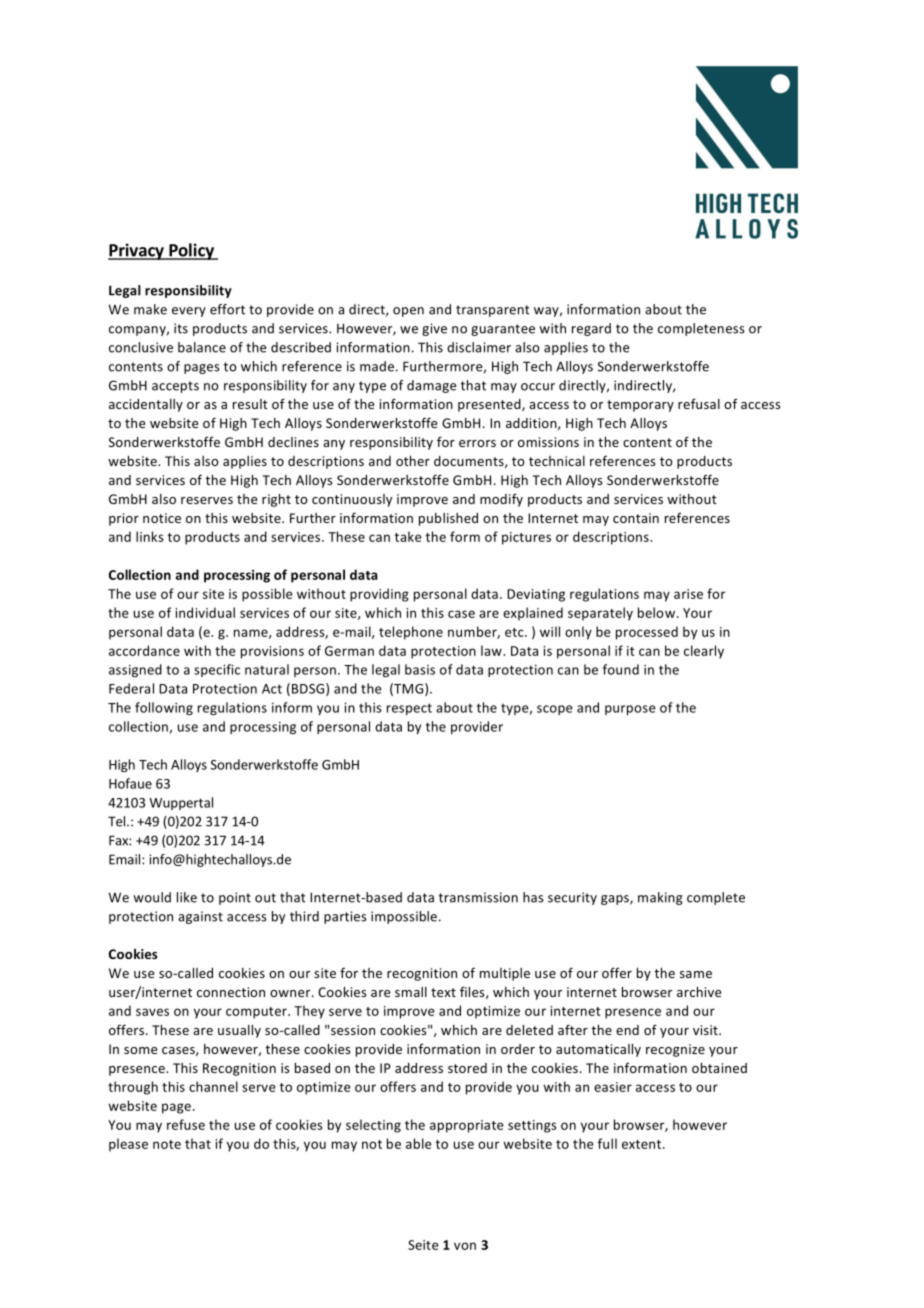  What do you see at coordinates (643, 1144) in the document?
I see `extent` at bounding box center [643, 1144].
